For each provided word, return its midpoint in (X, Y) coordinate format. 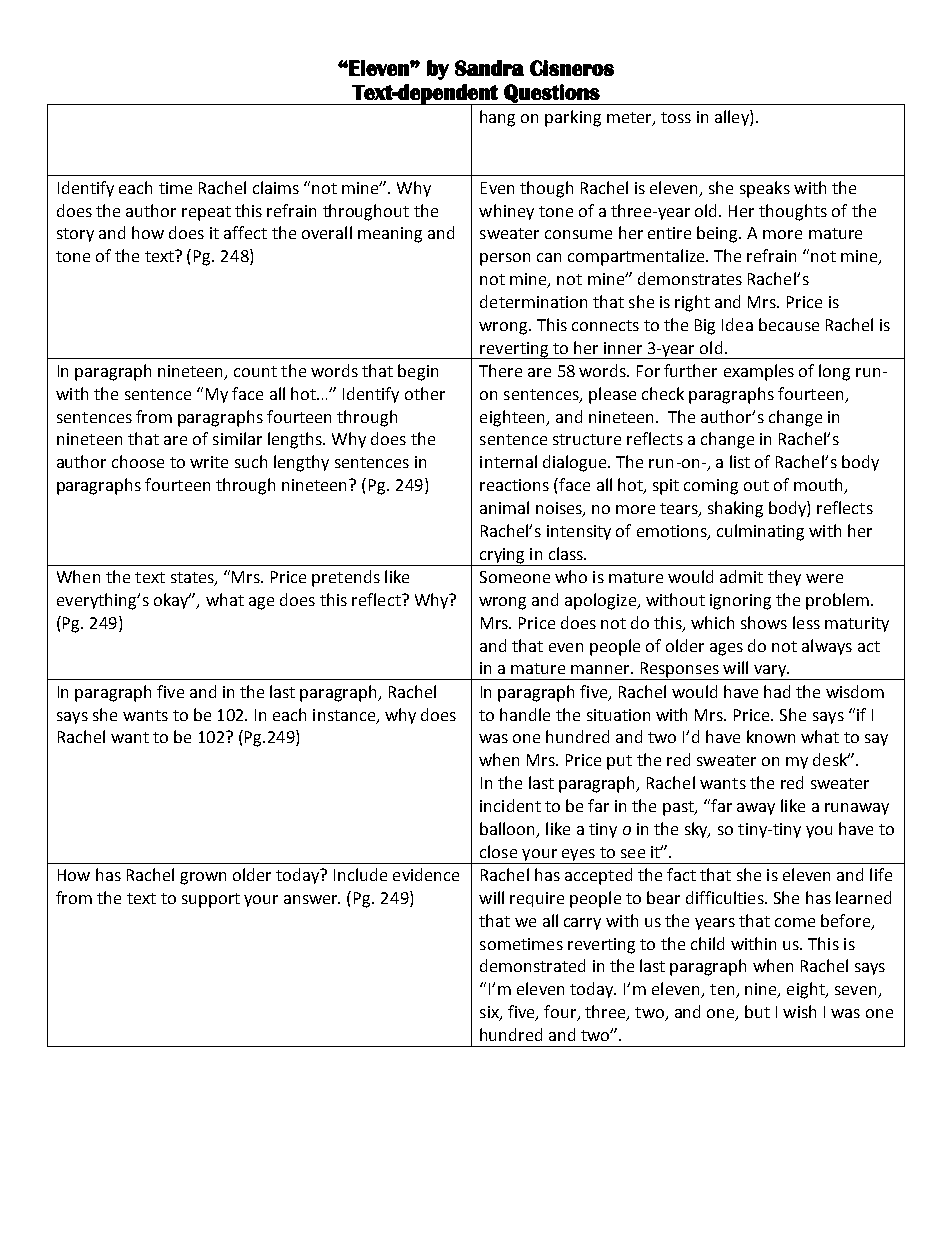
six (490, 1013)
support (211, 900)
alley (733, 118)
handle (525, 714)
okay (172, 601)
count (255, 371)
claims (276, 187)
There (500, 370)
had (777, 691)
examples (759, 372)
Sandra (489, 68)
